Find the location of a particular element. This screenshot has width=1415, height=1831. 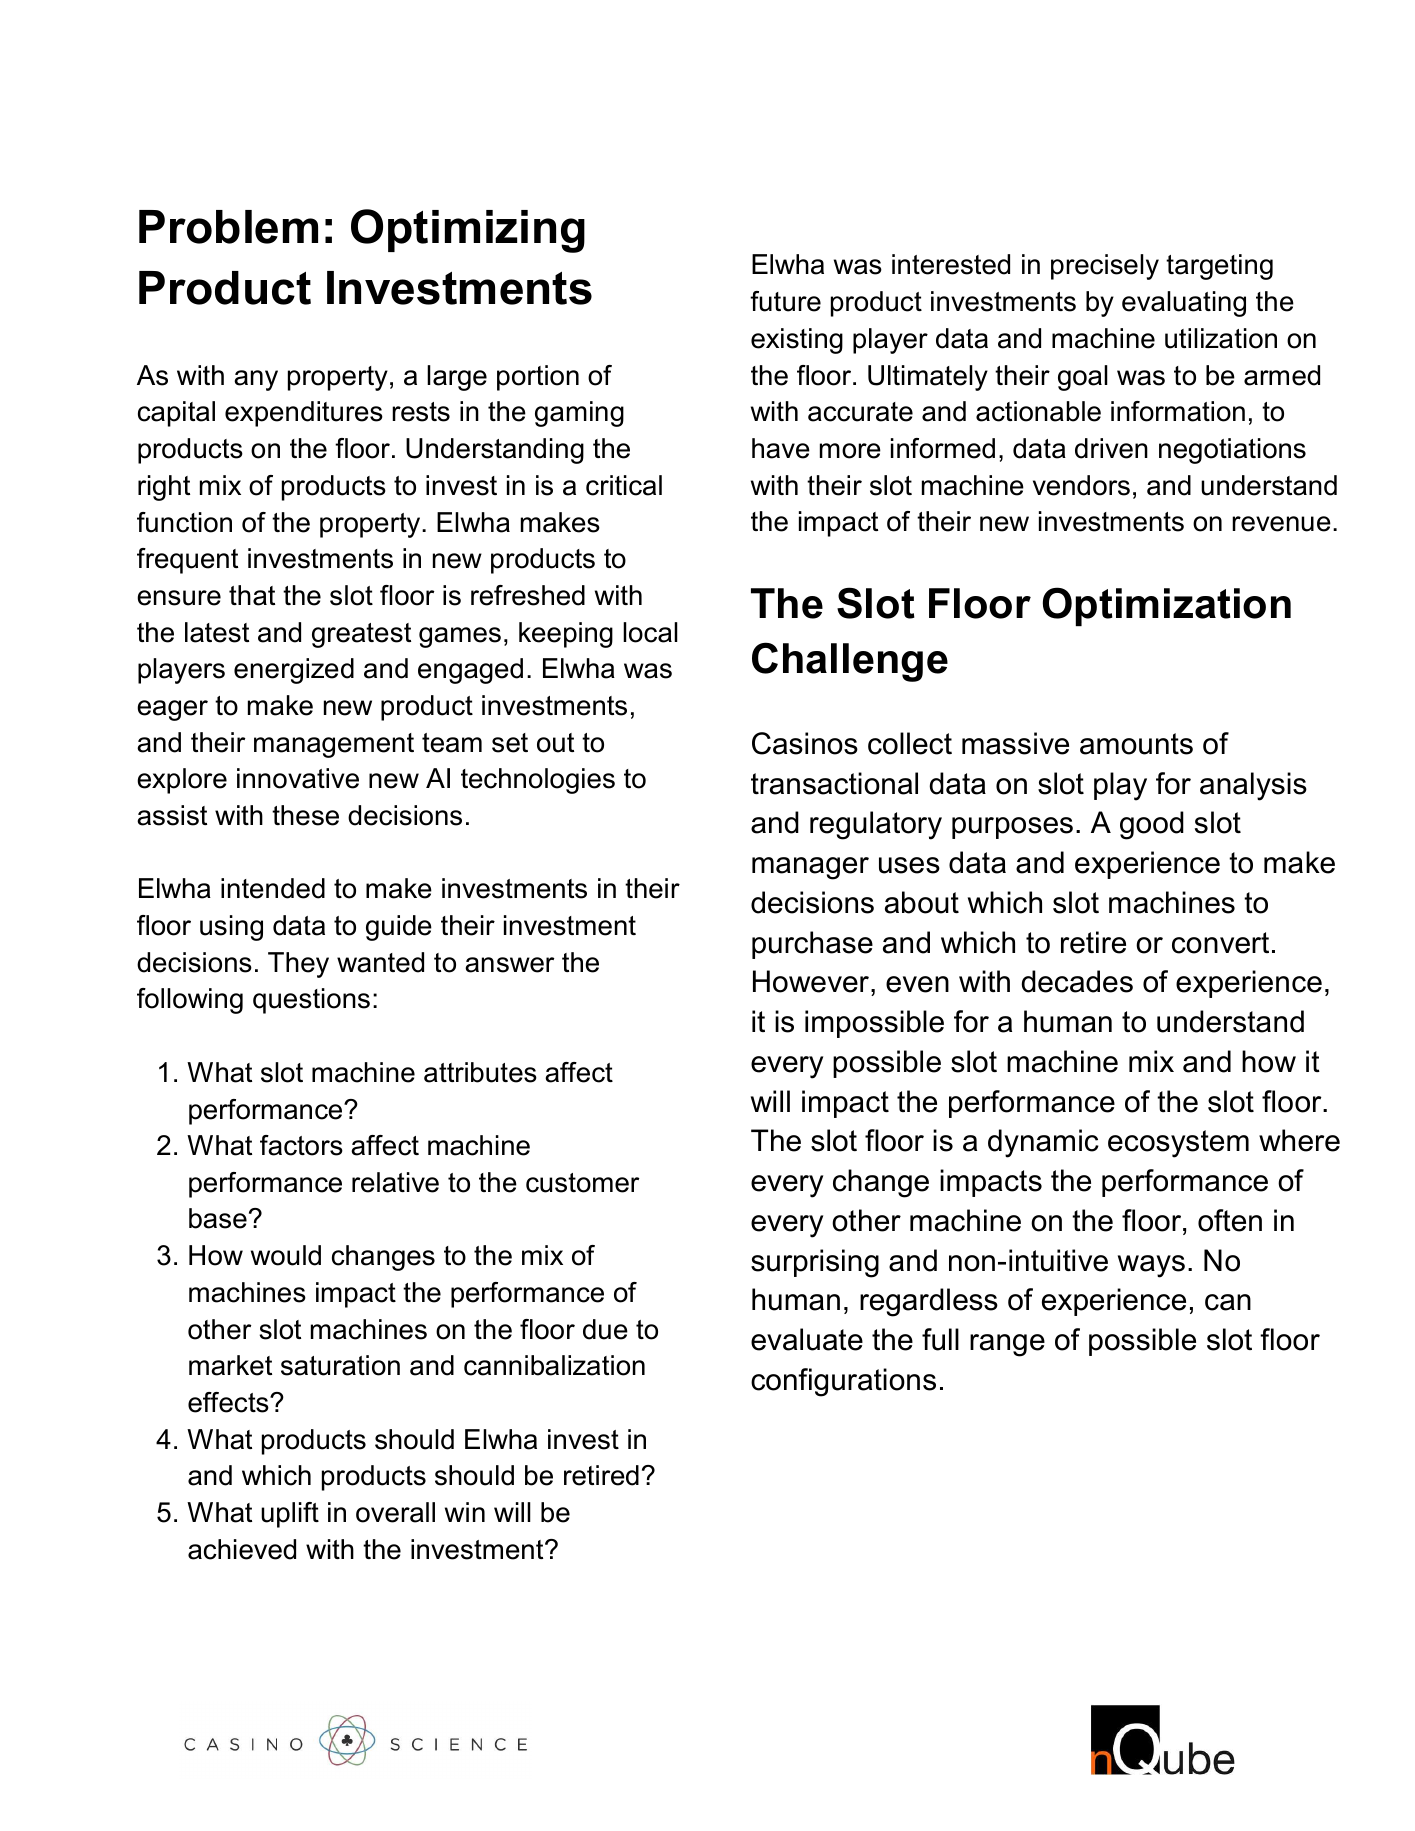

range is located at coordinates (1007, 1345).
